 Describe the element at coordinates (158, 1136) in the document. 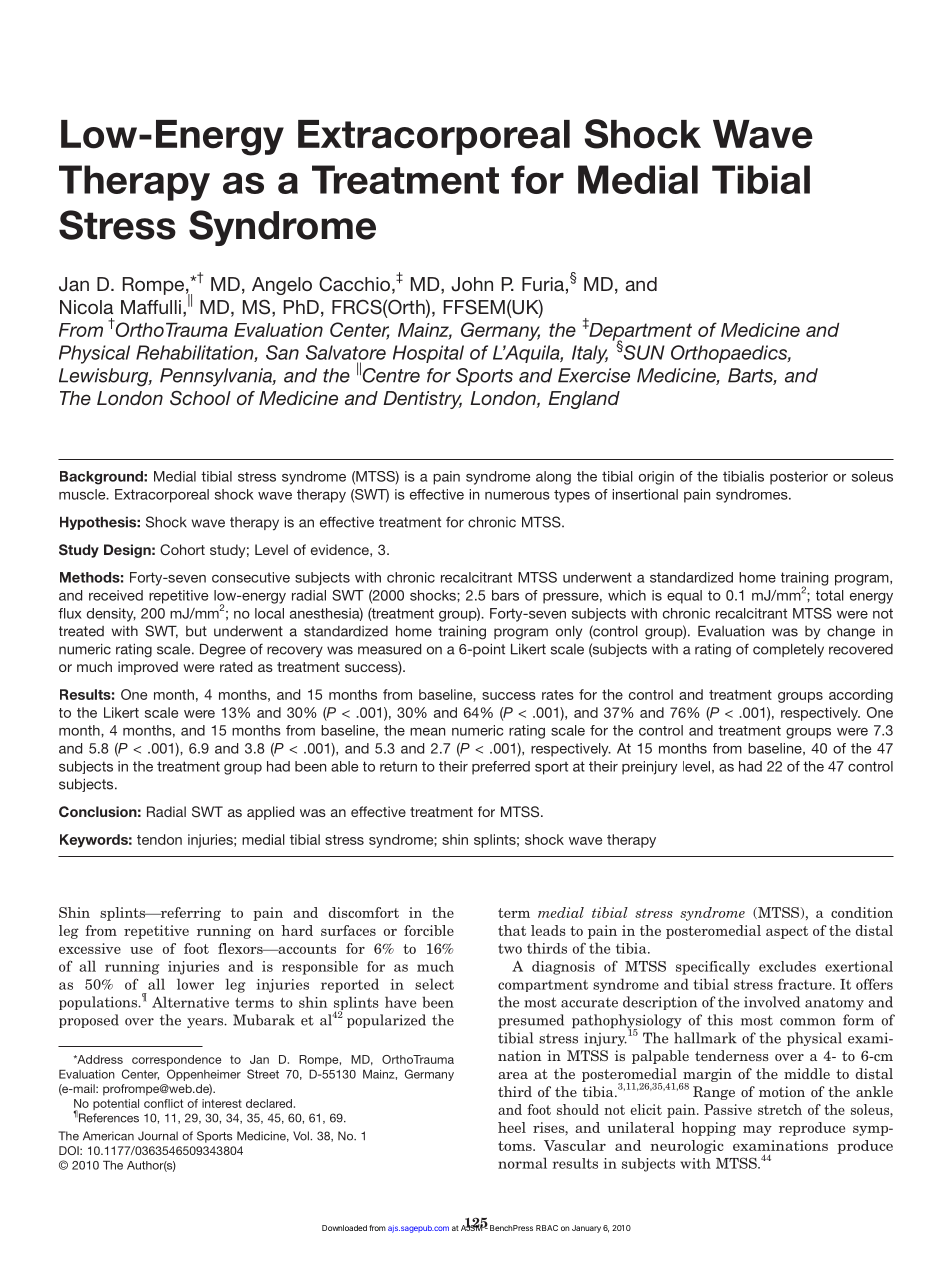

I see `Journal` at that location.
